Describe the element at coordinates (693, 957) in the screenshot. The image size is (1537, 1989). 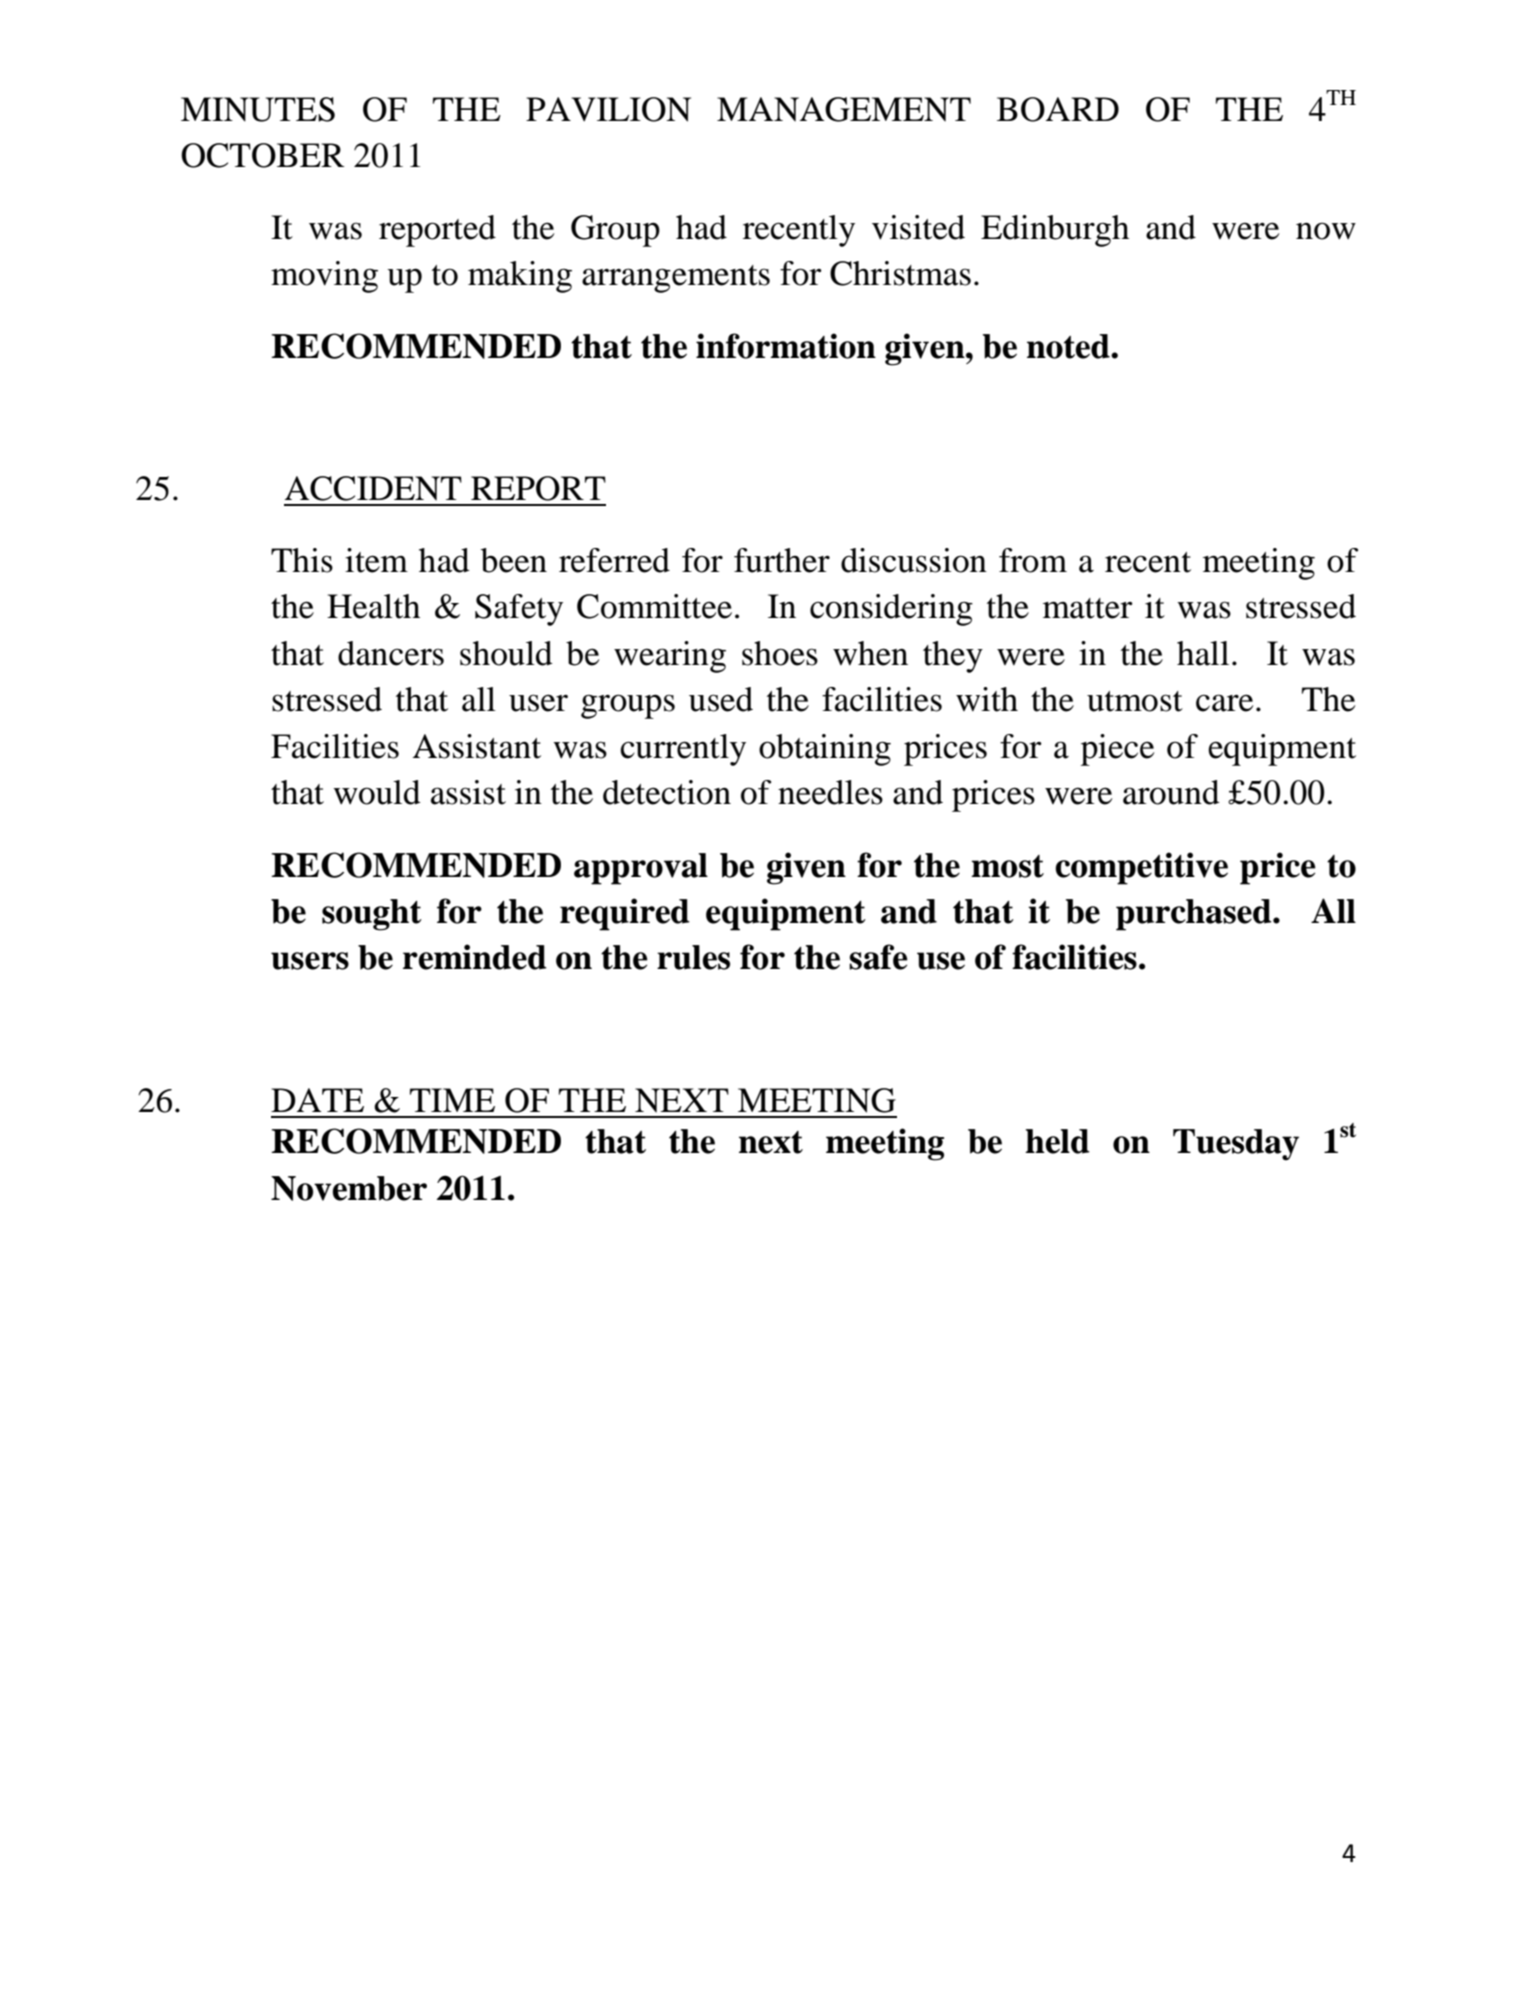
I see `rules` at that location.
